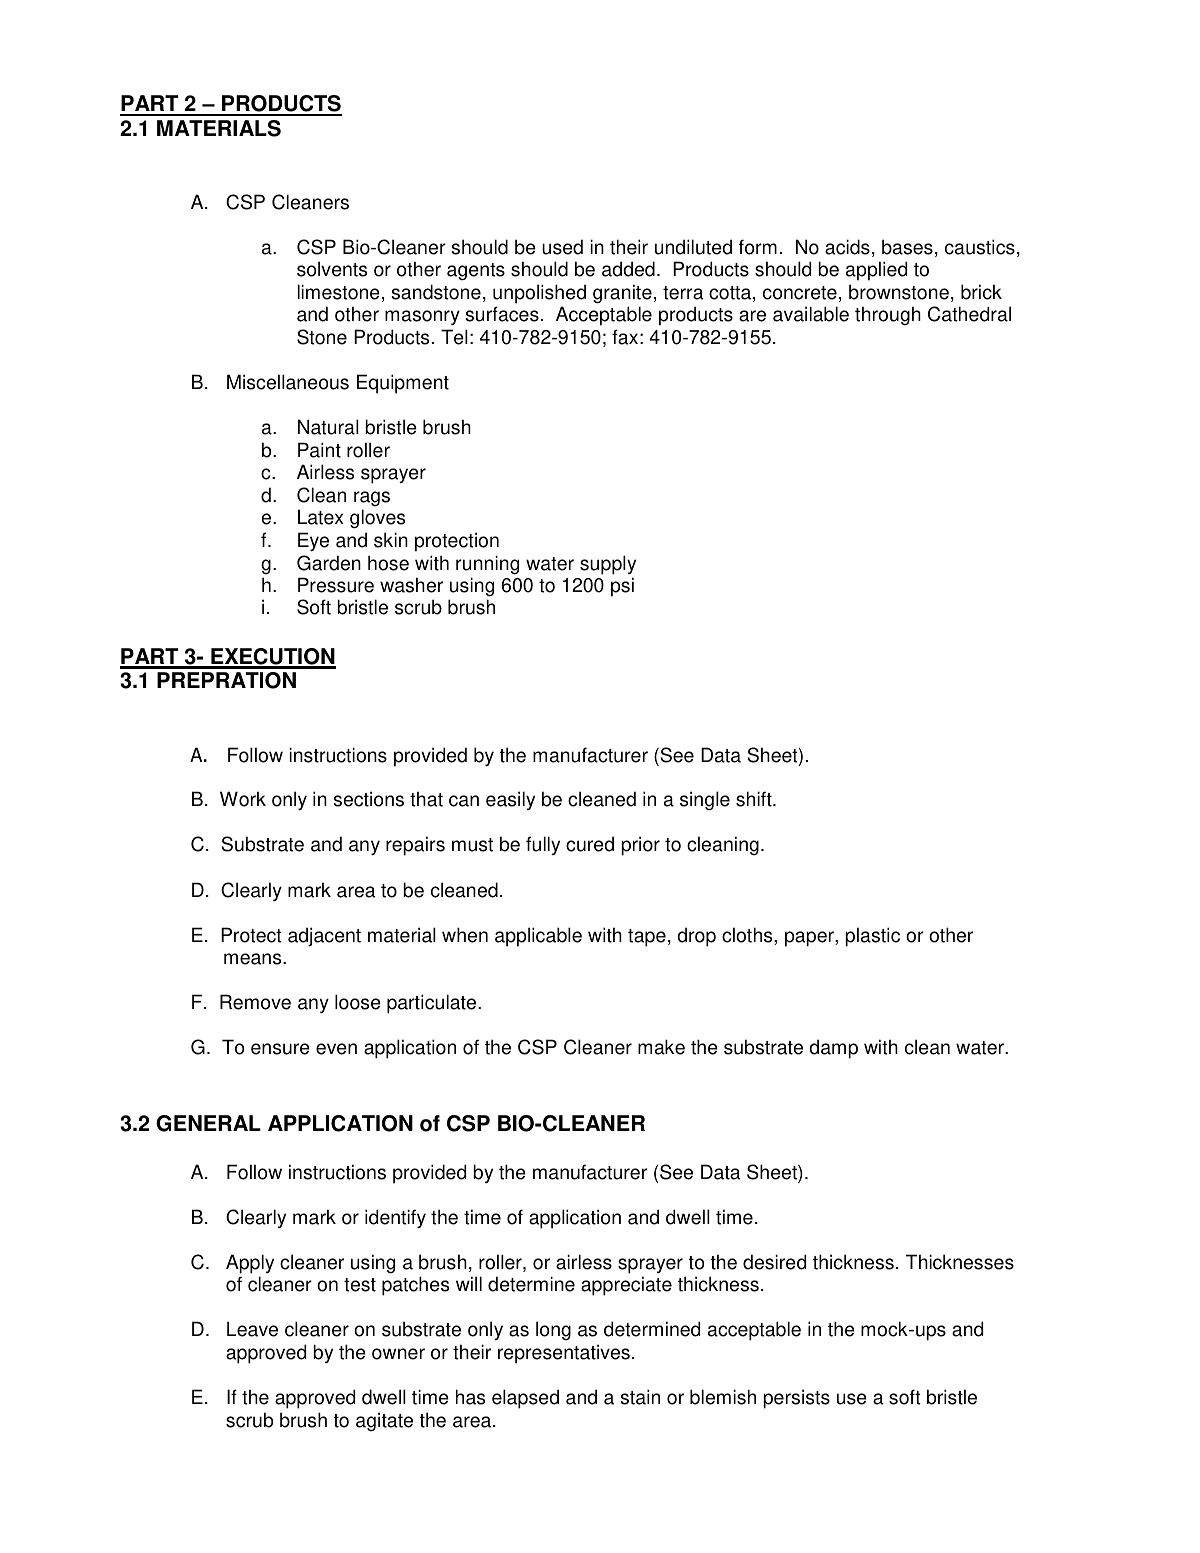 The height and width of the screenshot is (1553, 1200). What do you see at coordinates (332, 269) in the screenshot?
I see `solvents` at bounding box center [332, 269].
